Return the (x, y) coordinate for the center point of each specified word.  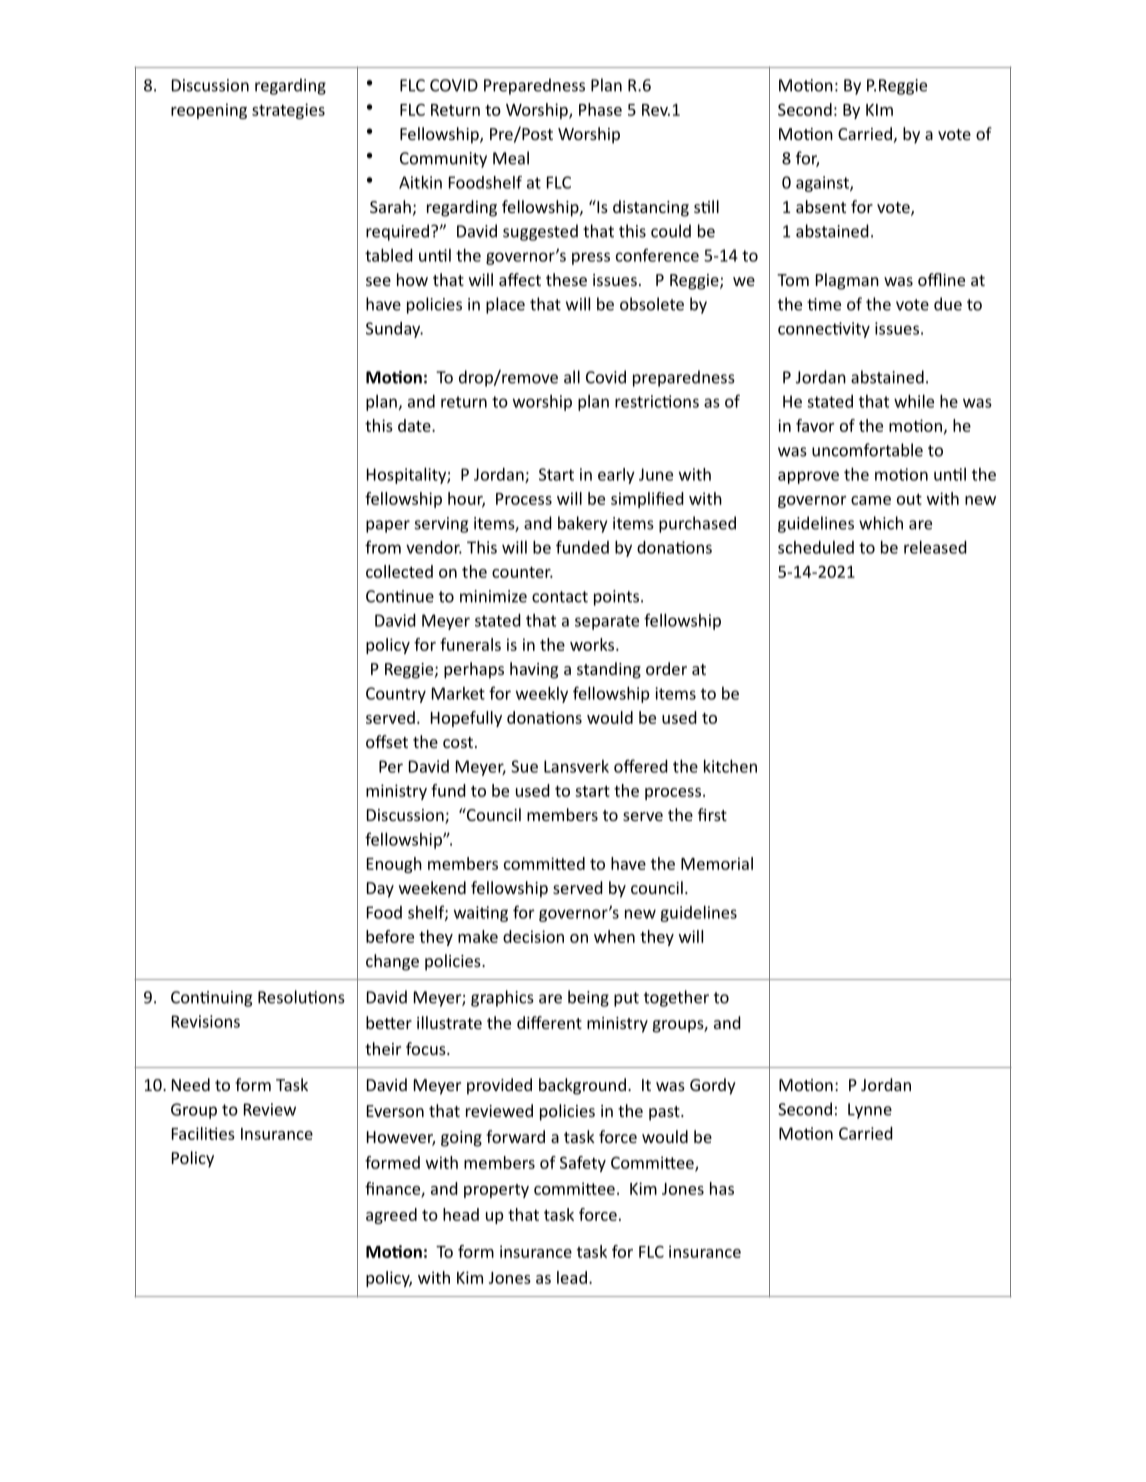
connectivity (824, 330)
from (383, 547)
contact (560, 597)
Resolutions (301, 997)
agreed (391, 1216)
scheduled (816, 547)
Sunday (394, 330)
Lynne (870, 1111)
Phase (600, 109)
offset (387, 741)
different (549, 1022)
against (823, 184)
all (572, 377)
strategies (288, 111)
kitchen (730, 766)
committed (544, 863)
